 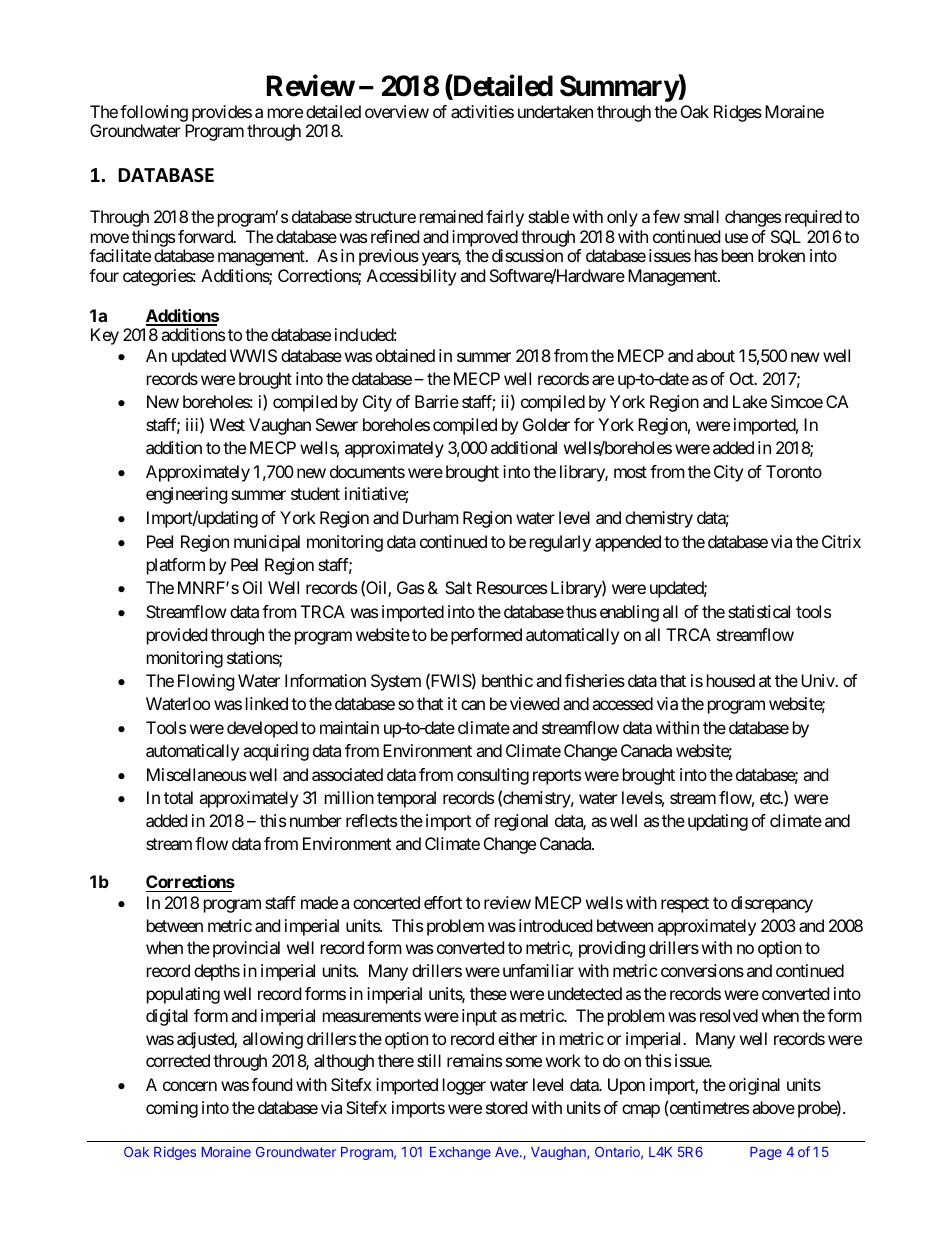 I want to click on overview, so click(x=397, y=111).
